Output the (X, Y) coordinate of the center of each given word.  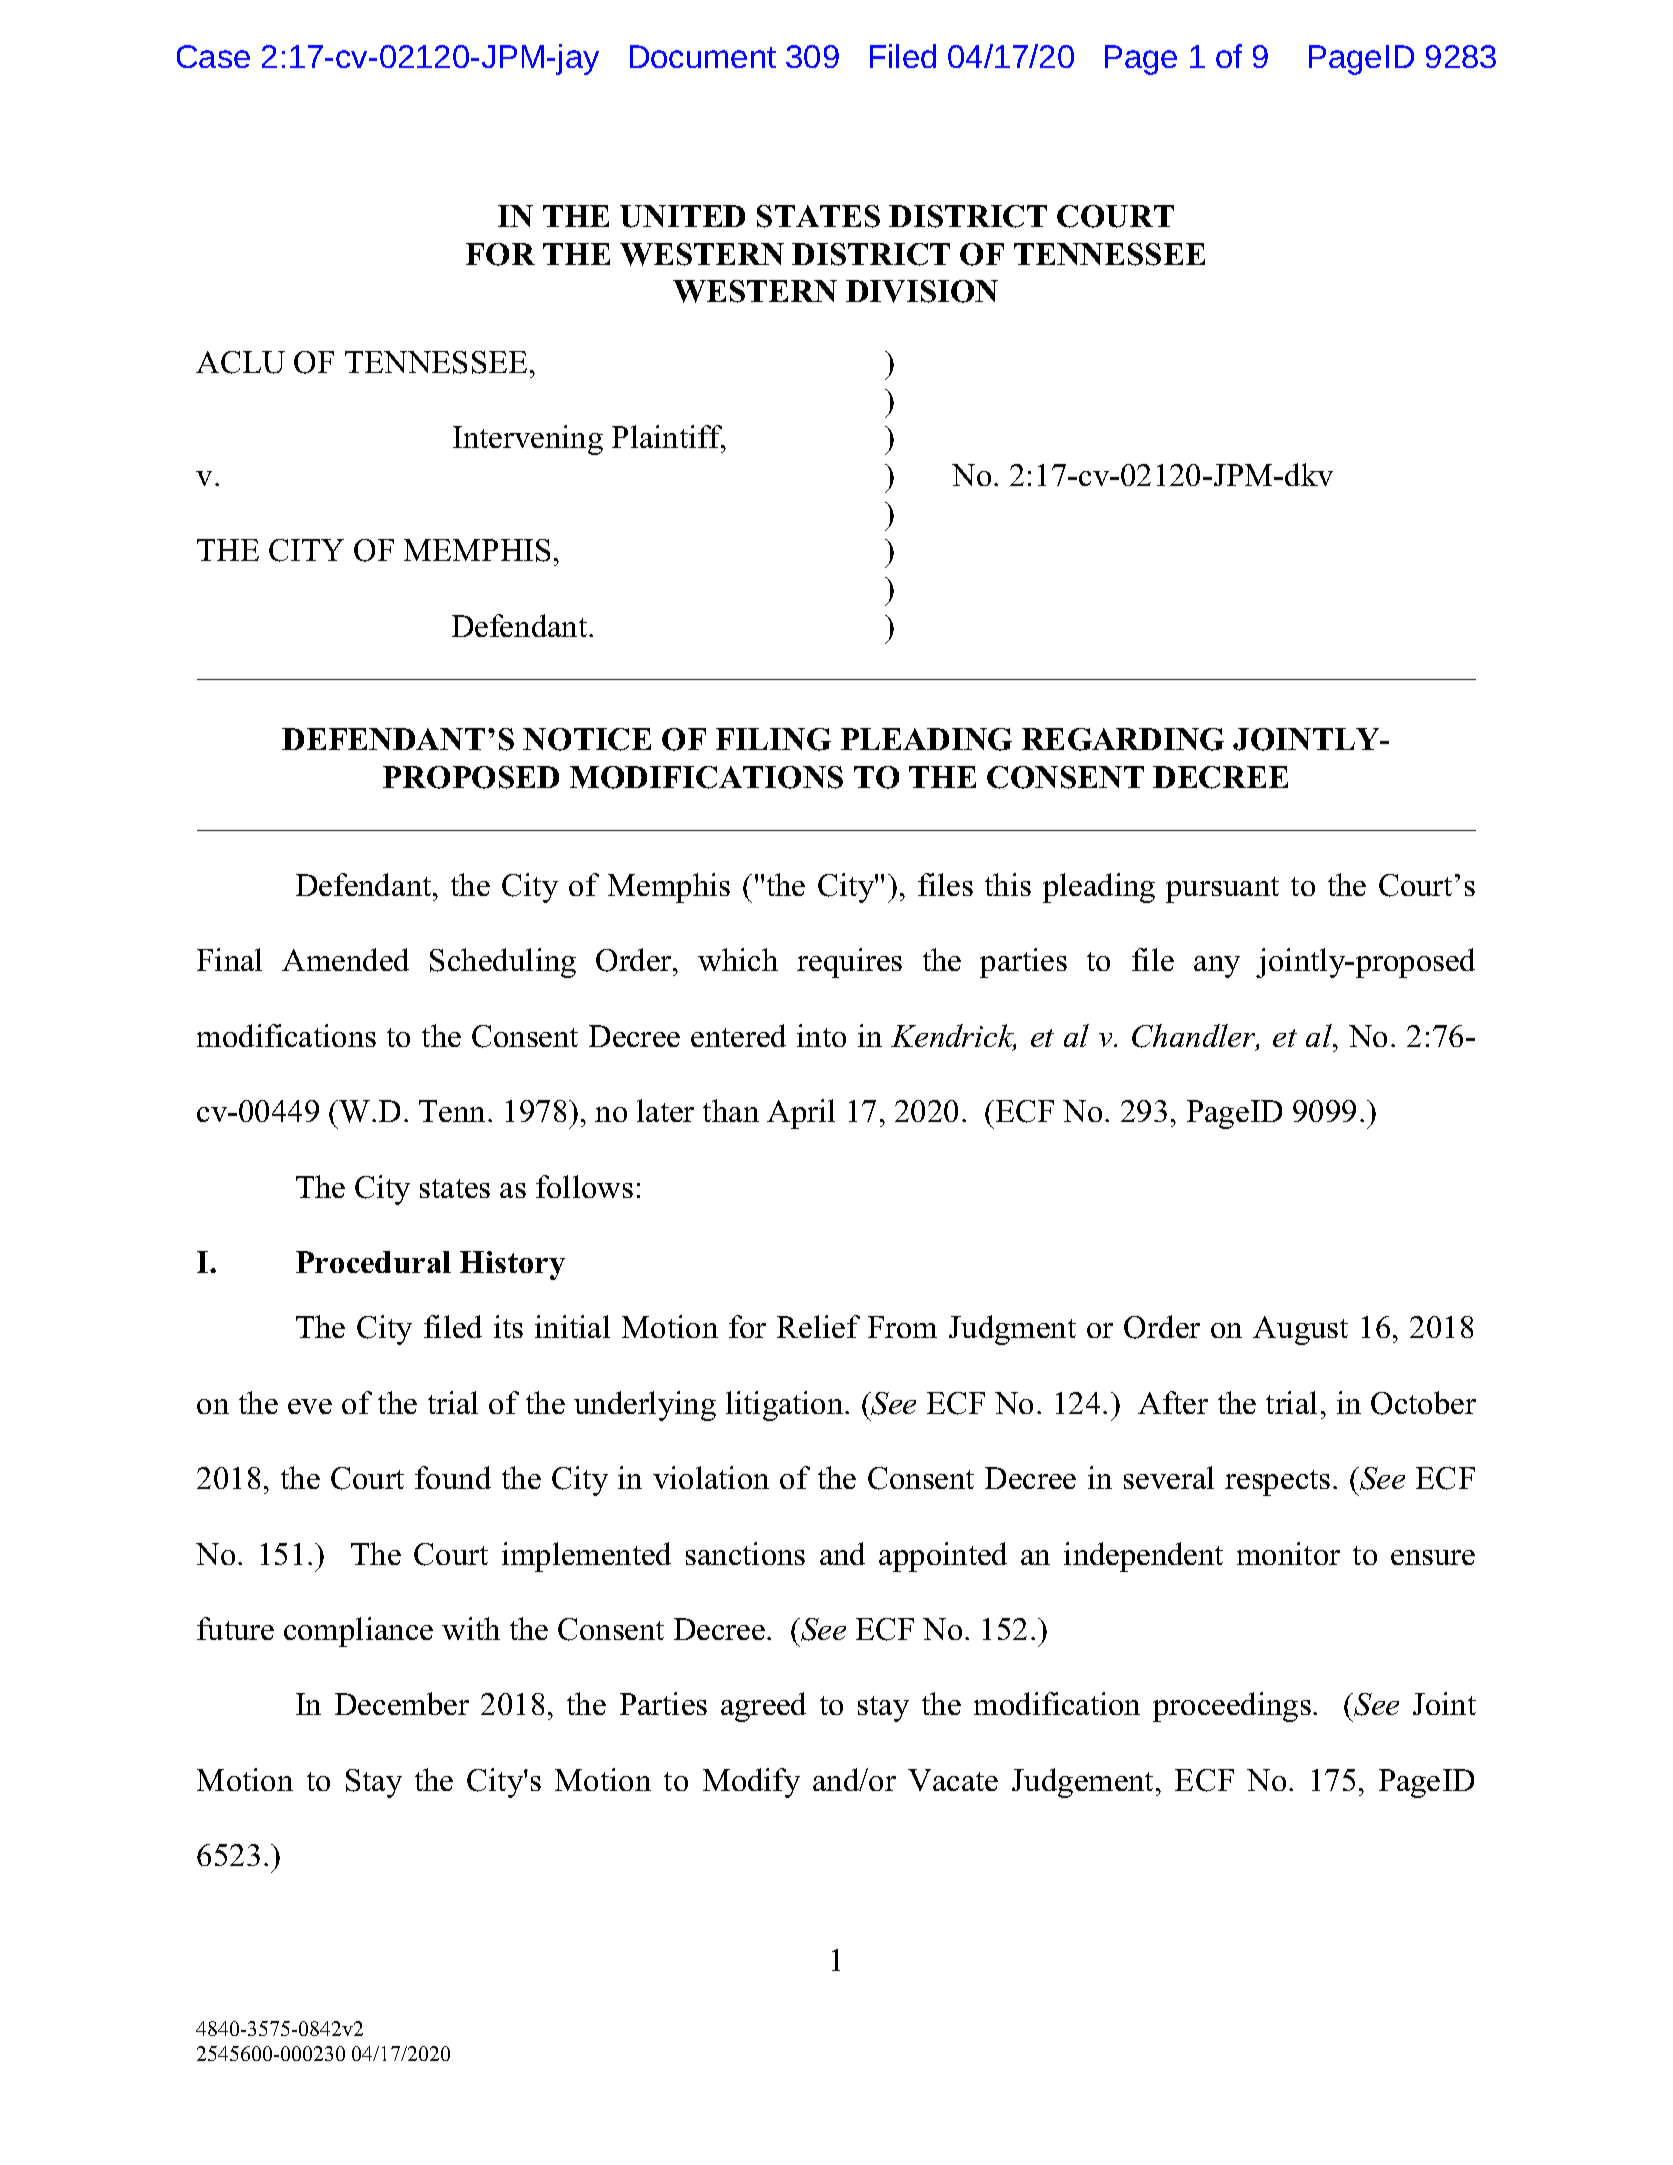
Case (213, 56)
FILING (773, 739)
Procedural (373, 1262)
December (402, 1703)
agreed (763, 1707)
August (1300, 1330)
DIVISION (922, 291)
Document (703, 56)
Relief (818, 1326)
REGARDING (1123, 739)
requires (849, 963)
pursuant (1222, 890)
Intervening (528, 440)
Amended (345, 959)
